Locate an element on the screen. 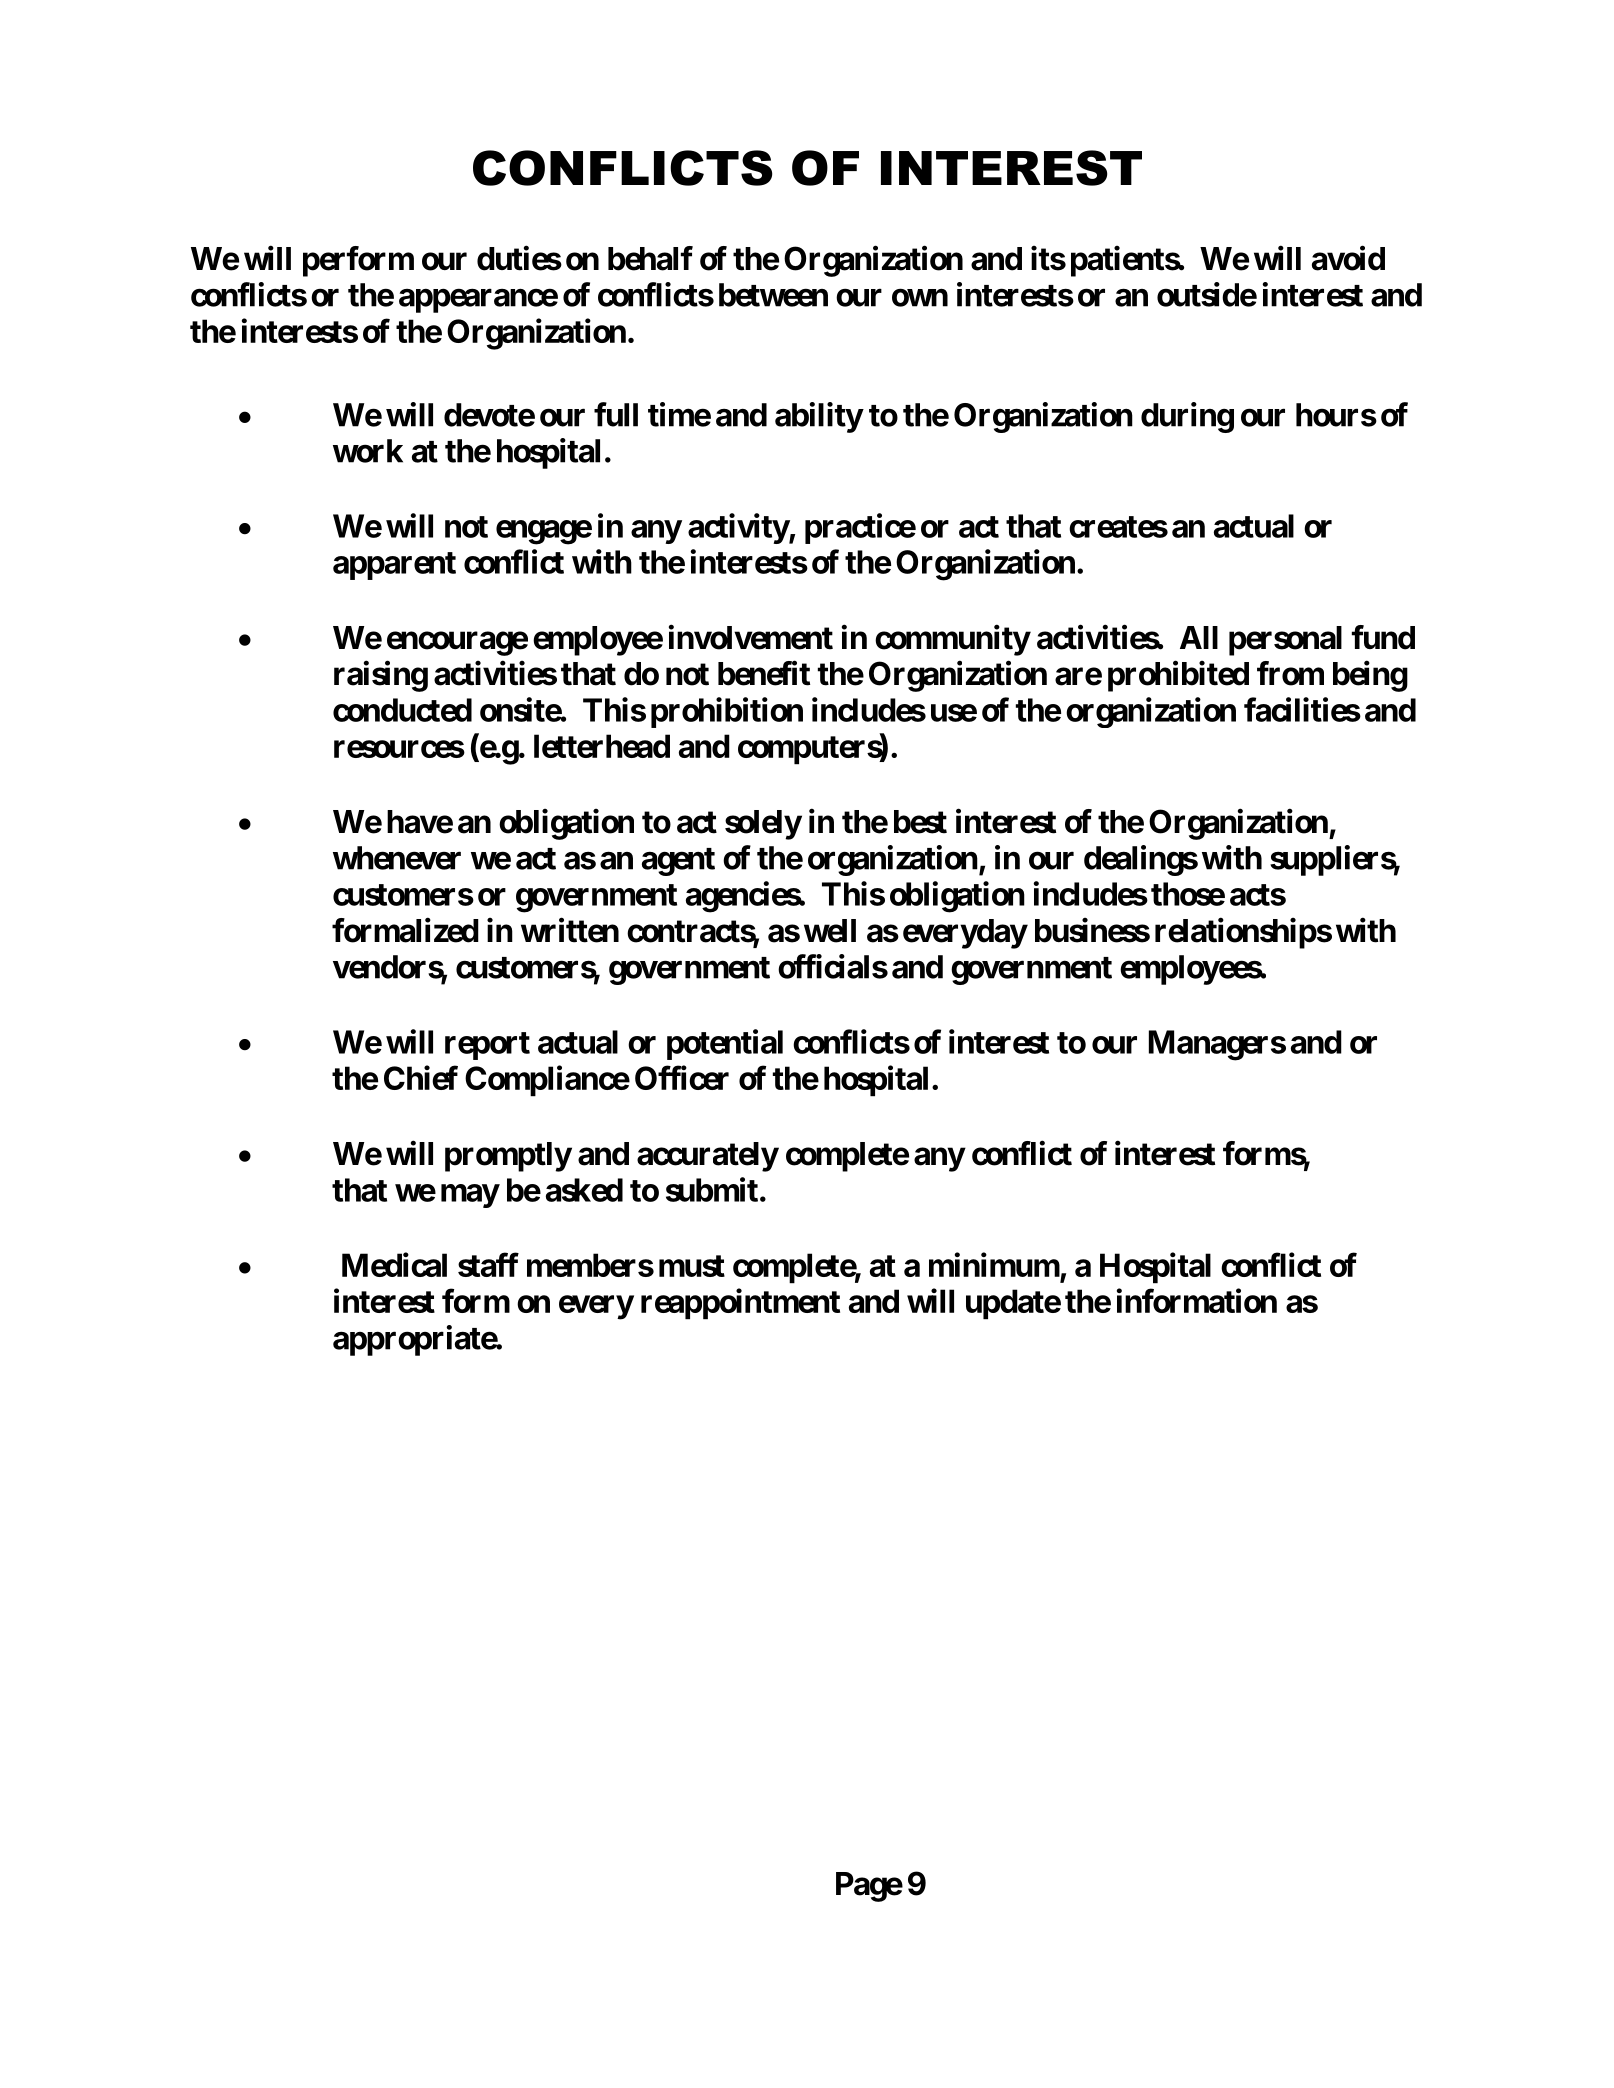  personal is located at coordinates (1285, 641).
